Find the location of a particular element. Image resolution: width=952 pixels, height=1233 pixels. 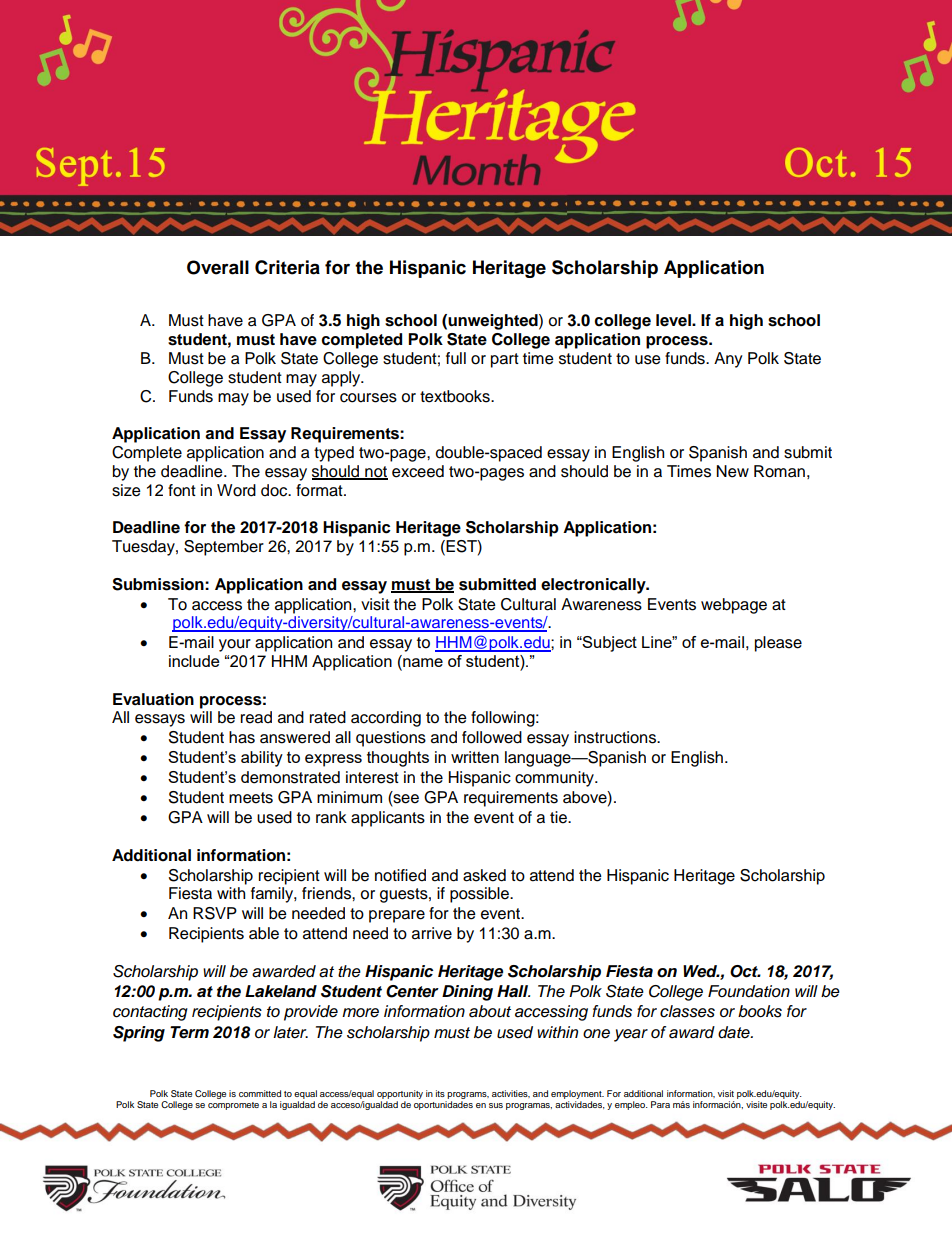

committed is located at coordinates (260, 1093).
